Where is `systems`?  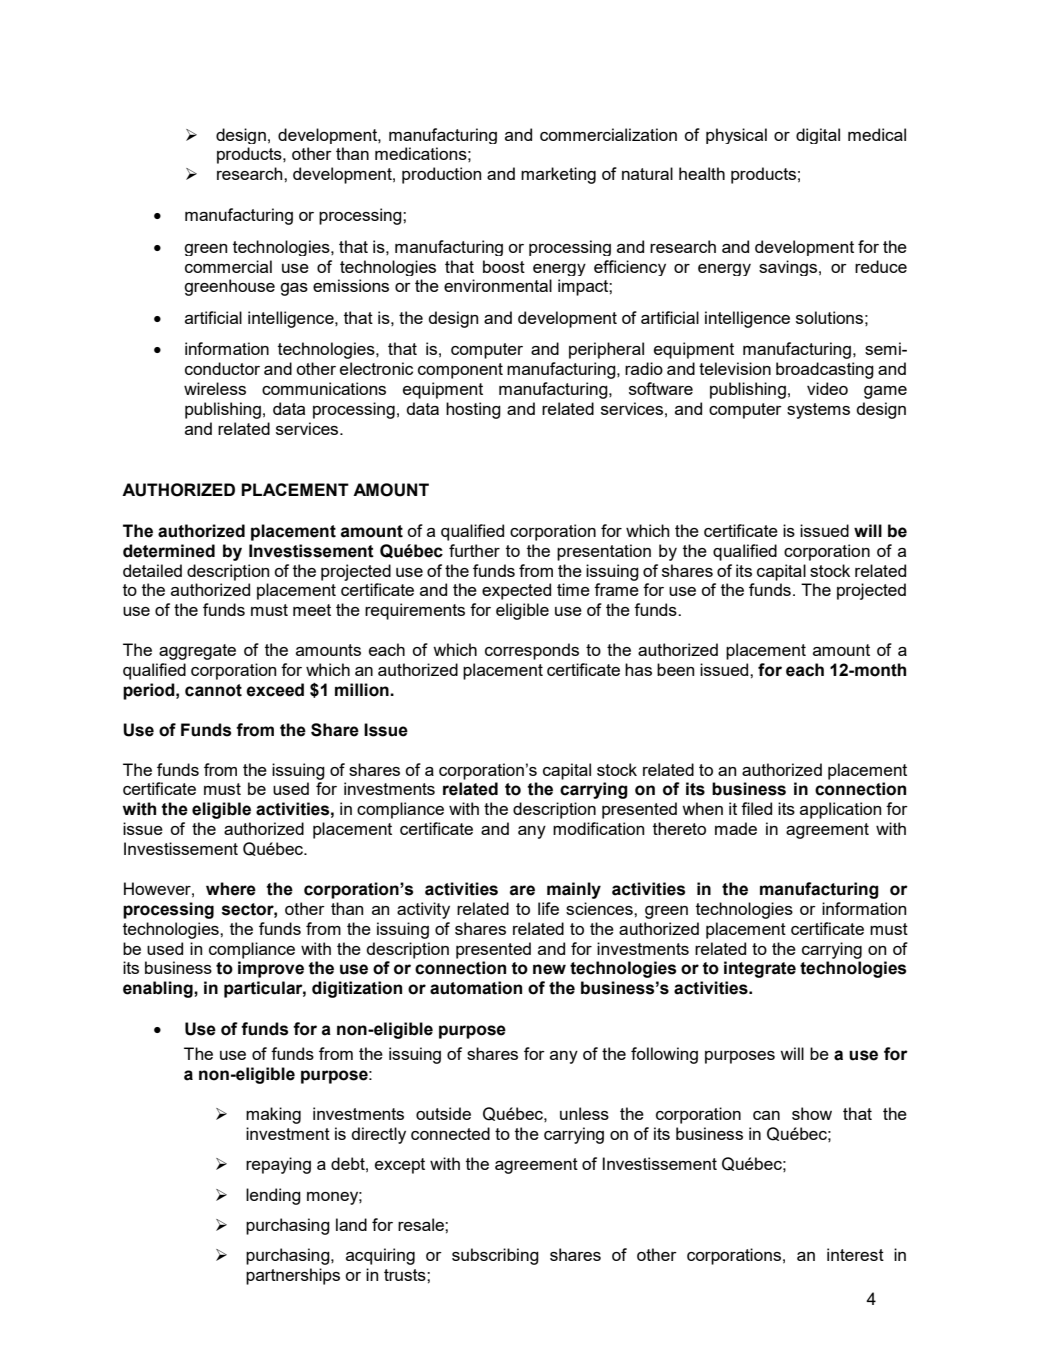 systems is located at coordinates (818, 411).
